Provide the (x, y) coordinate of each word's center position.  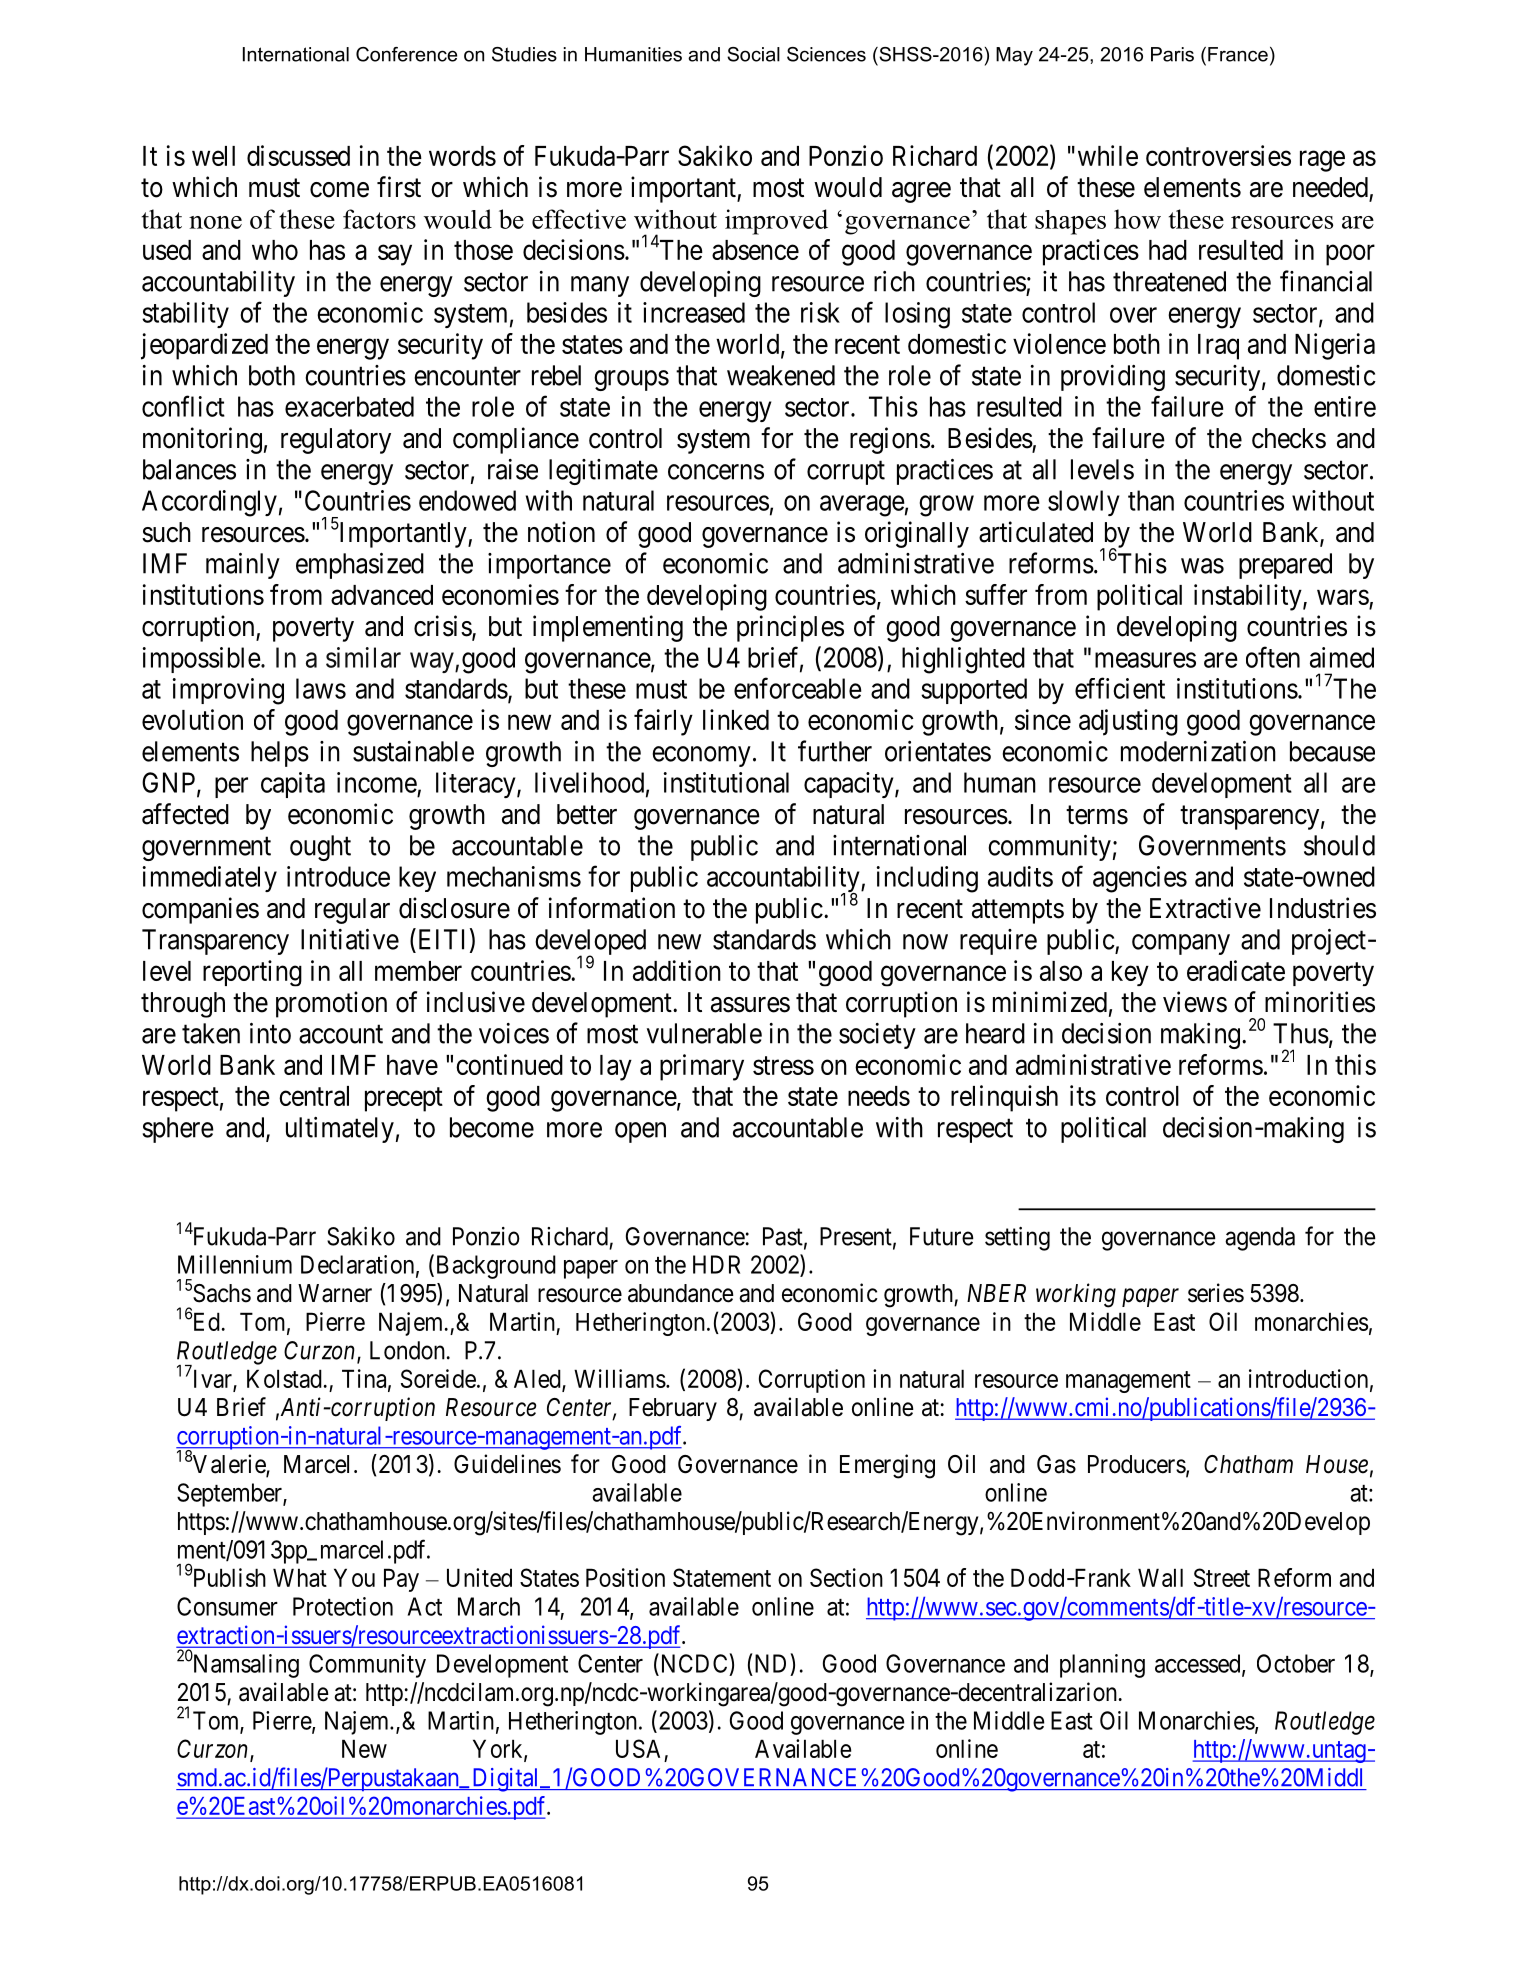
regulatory (336, 441)
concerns (716, 472)
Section (846, 1577)
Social (753, 54)
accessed (1199, 1664)
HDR (716, 1264)
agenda (1260, 1239)
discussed (298, 155)
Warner (335, 1293)
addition (677, 970)
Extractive (1205, 908)
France (1238, 54)
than (1151, 500)
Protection (343, 1606)
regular (352, 911)
